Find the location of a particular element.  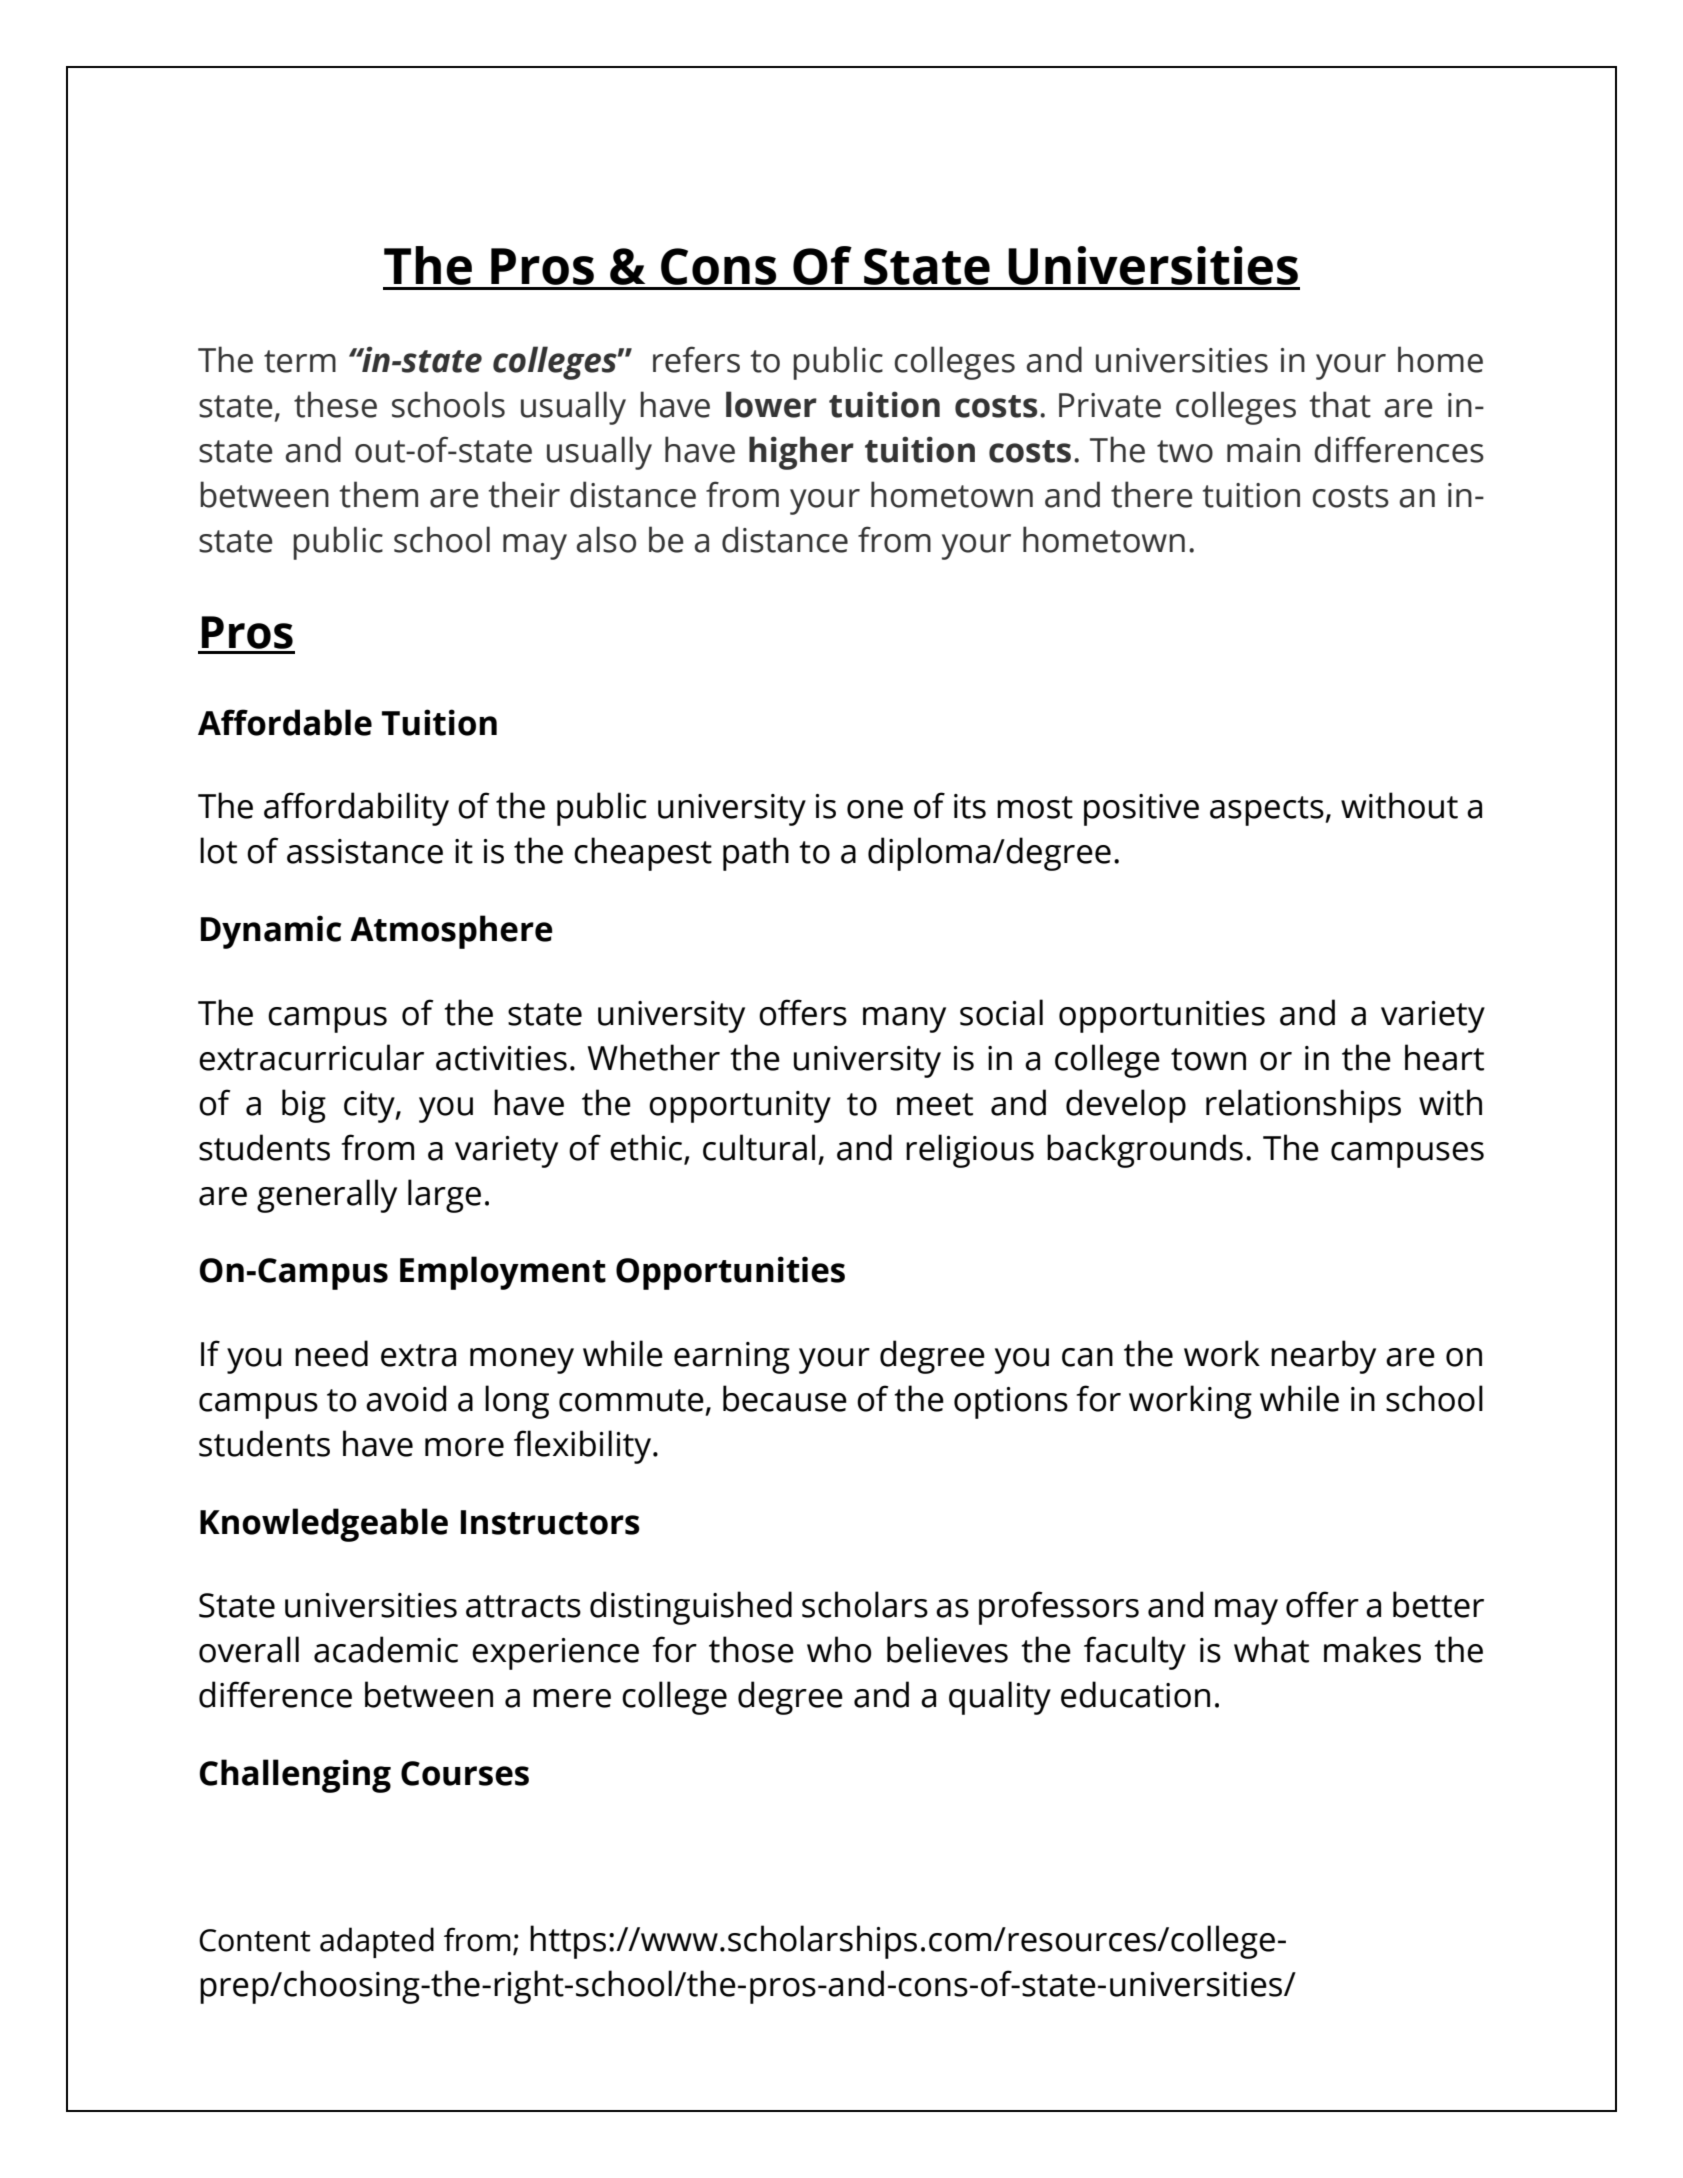

cultural is located at coordinates (759, 1147).
